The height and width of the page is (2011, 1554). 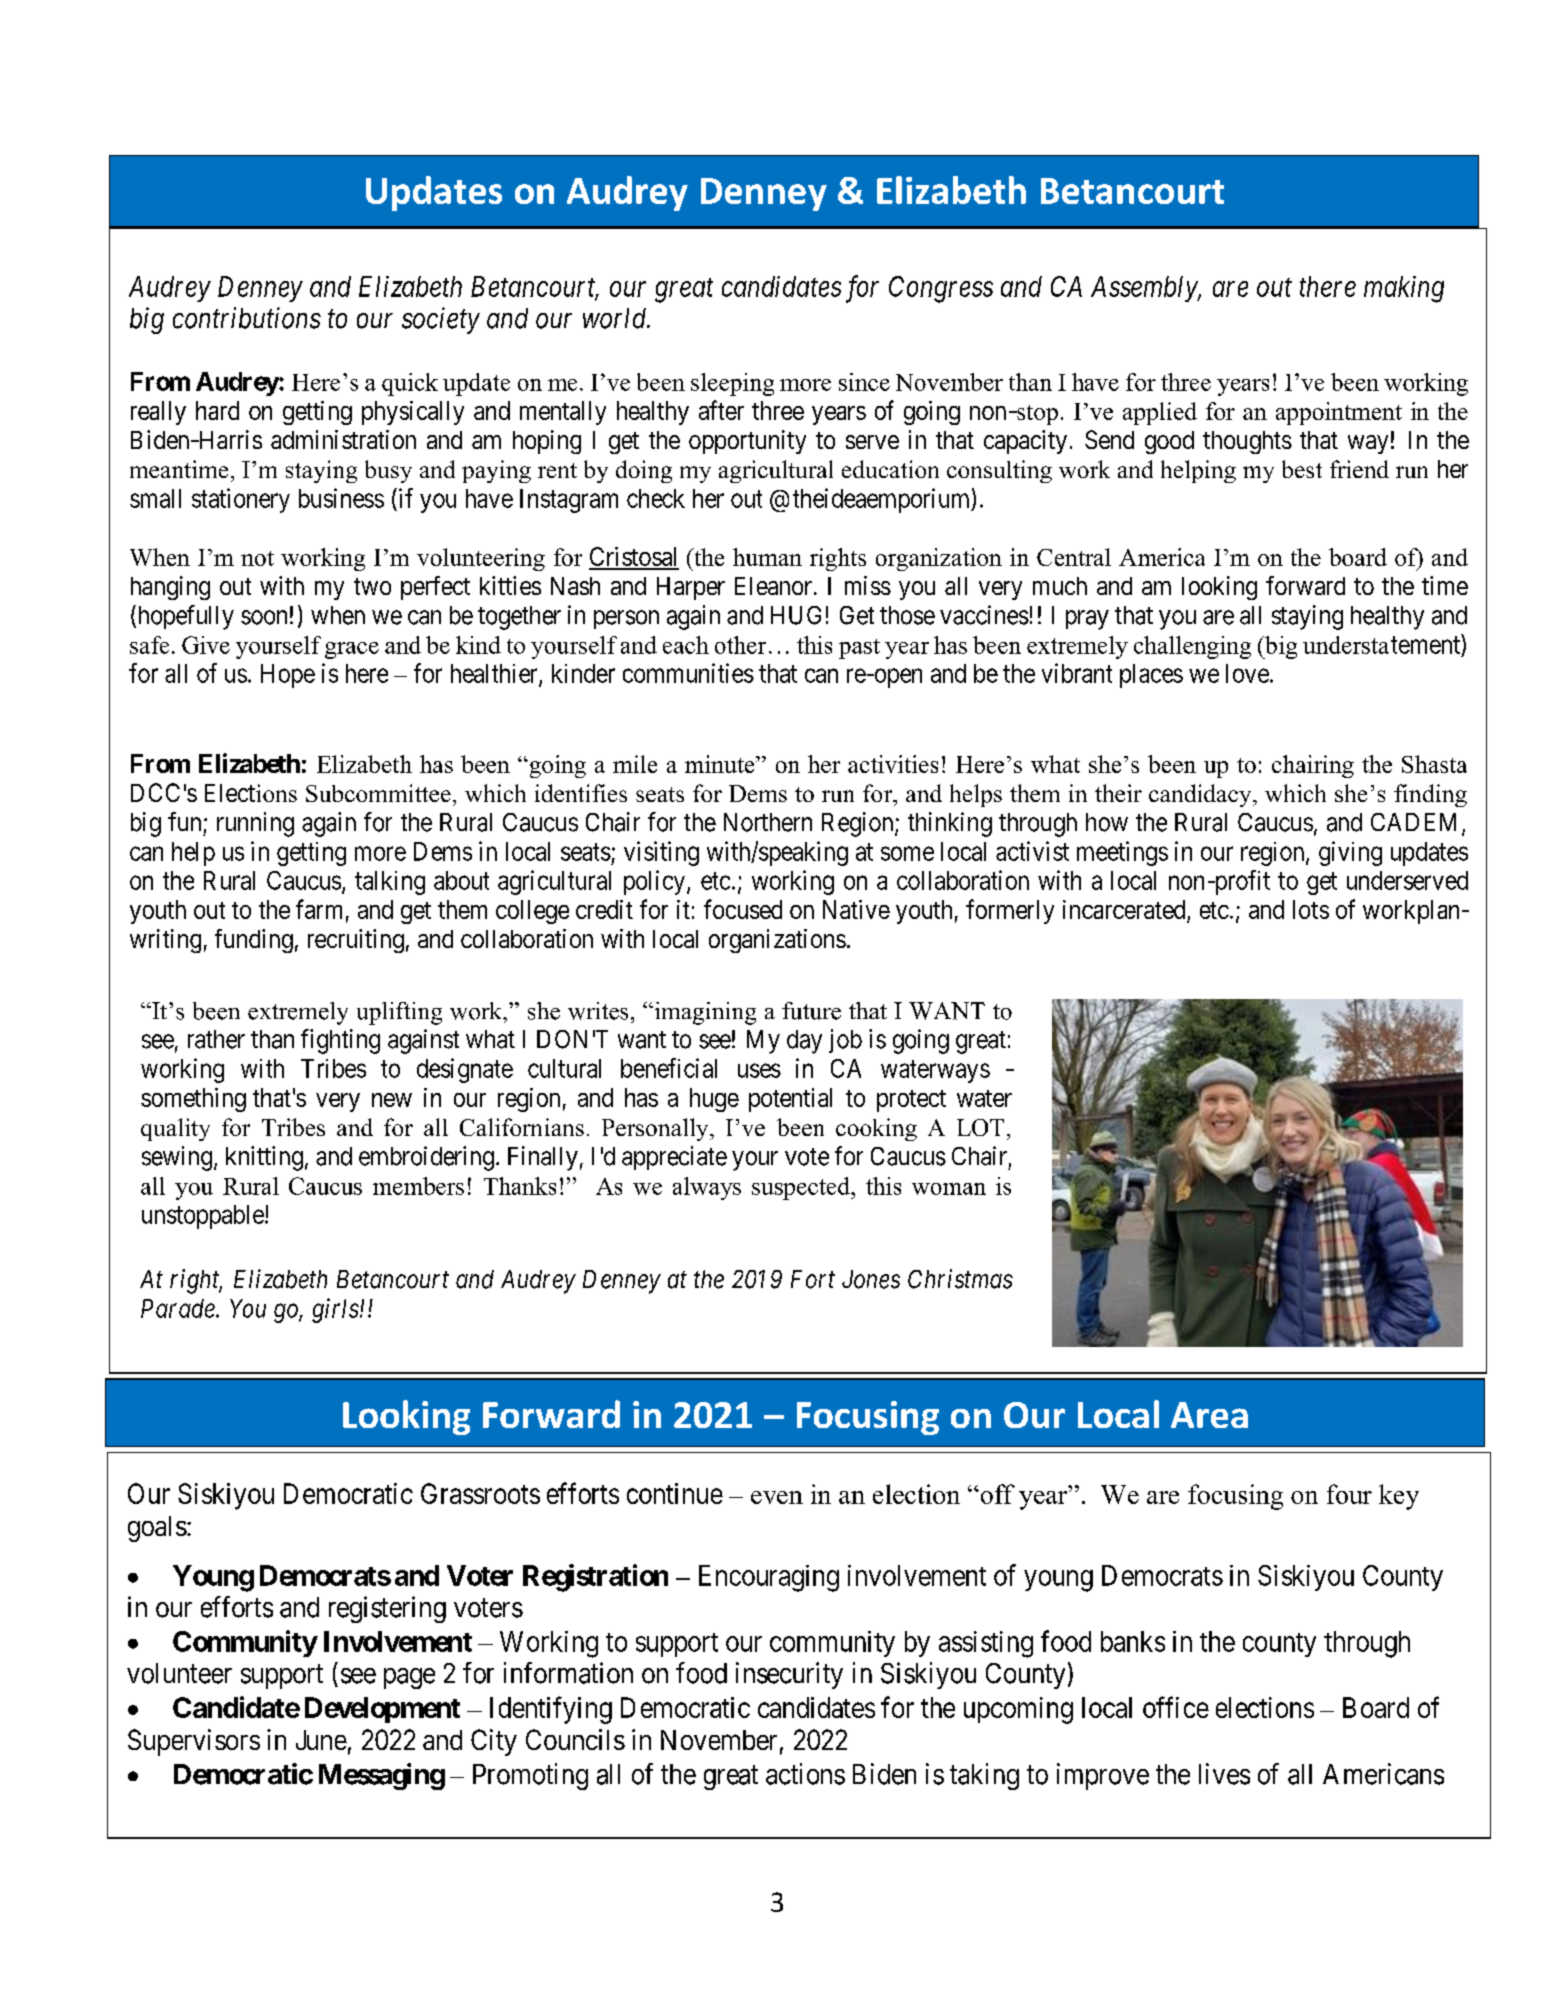 What do you see at coordinates (804, 1042) in the page?
I see `day` at bounding box center [804, 1042].
